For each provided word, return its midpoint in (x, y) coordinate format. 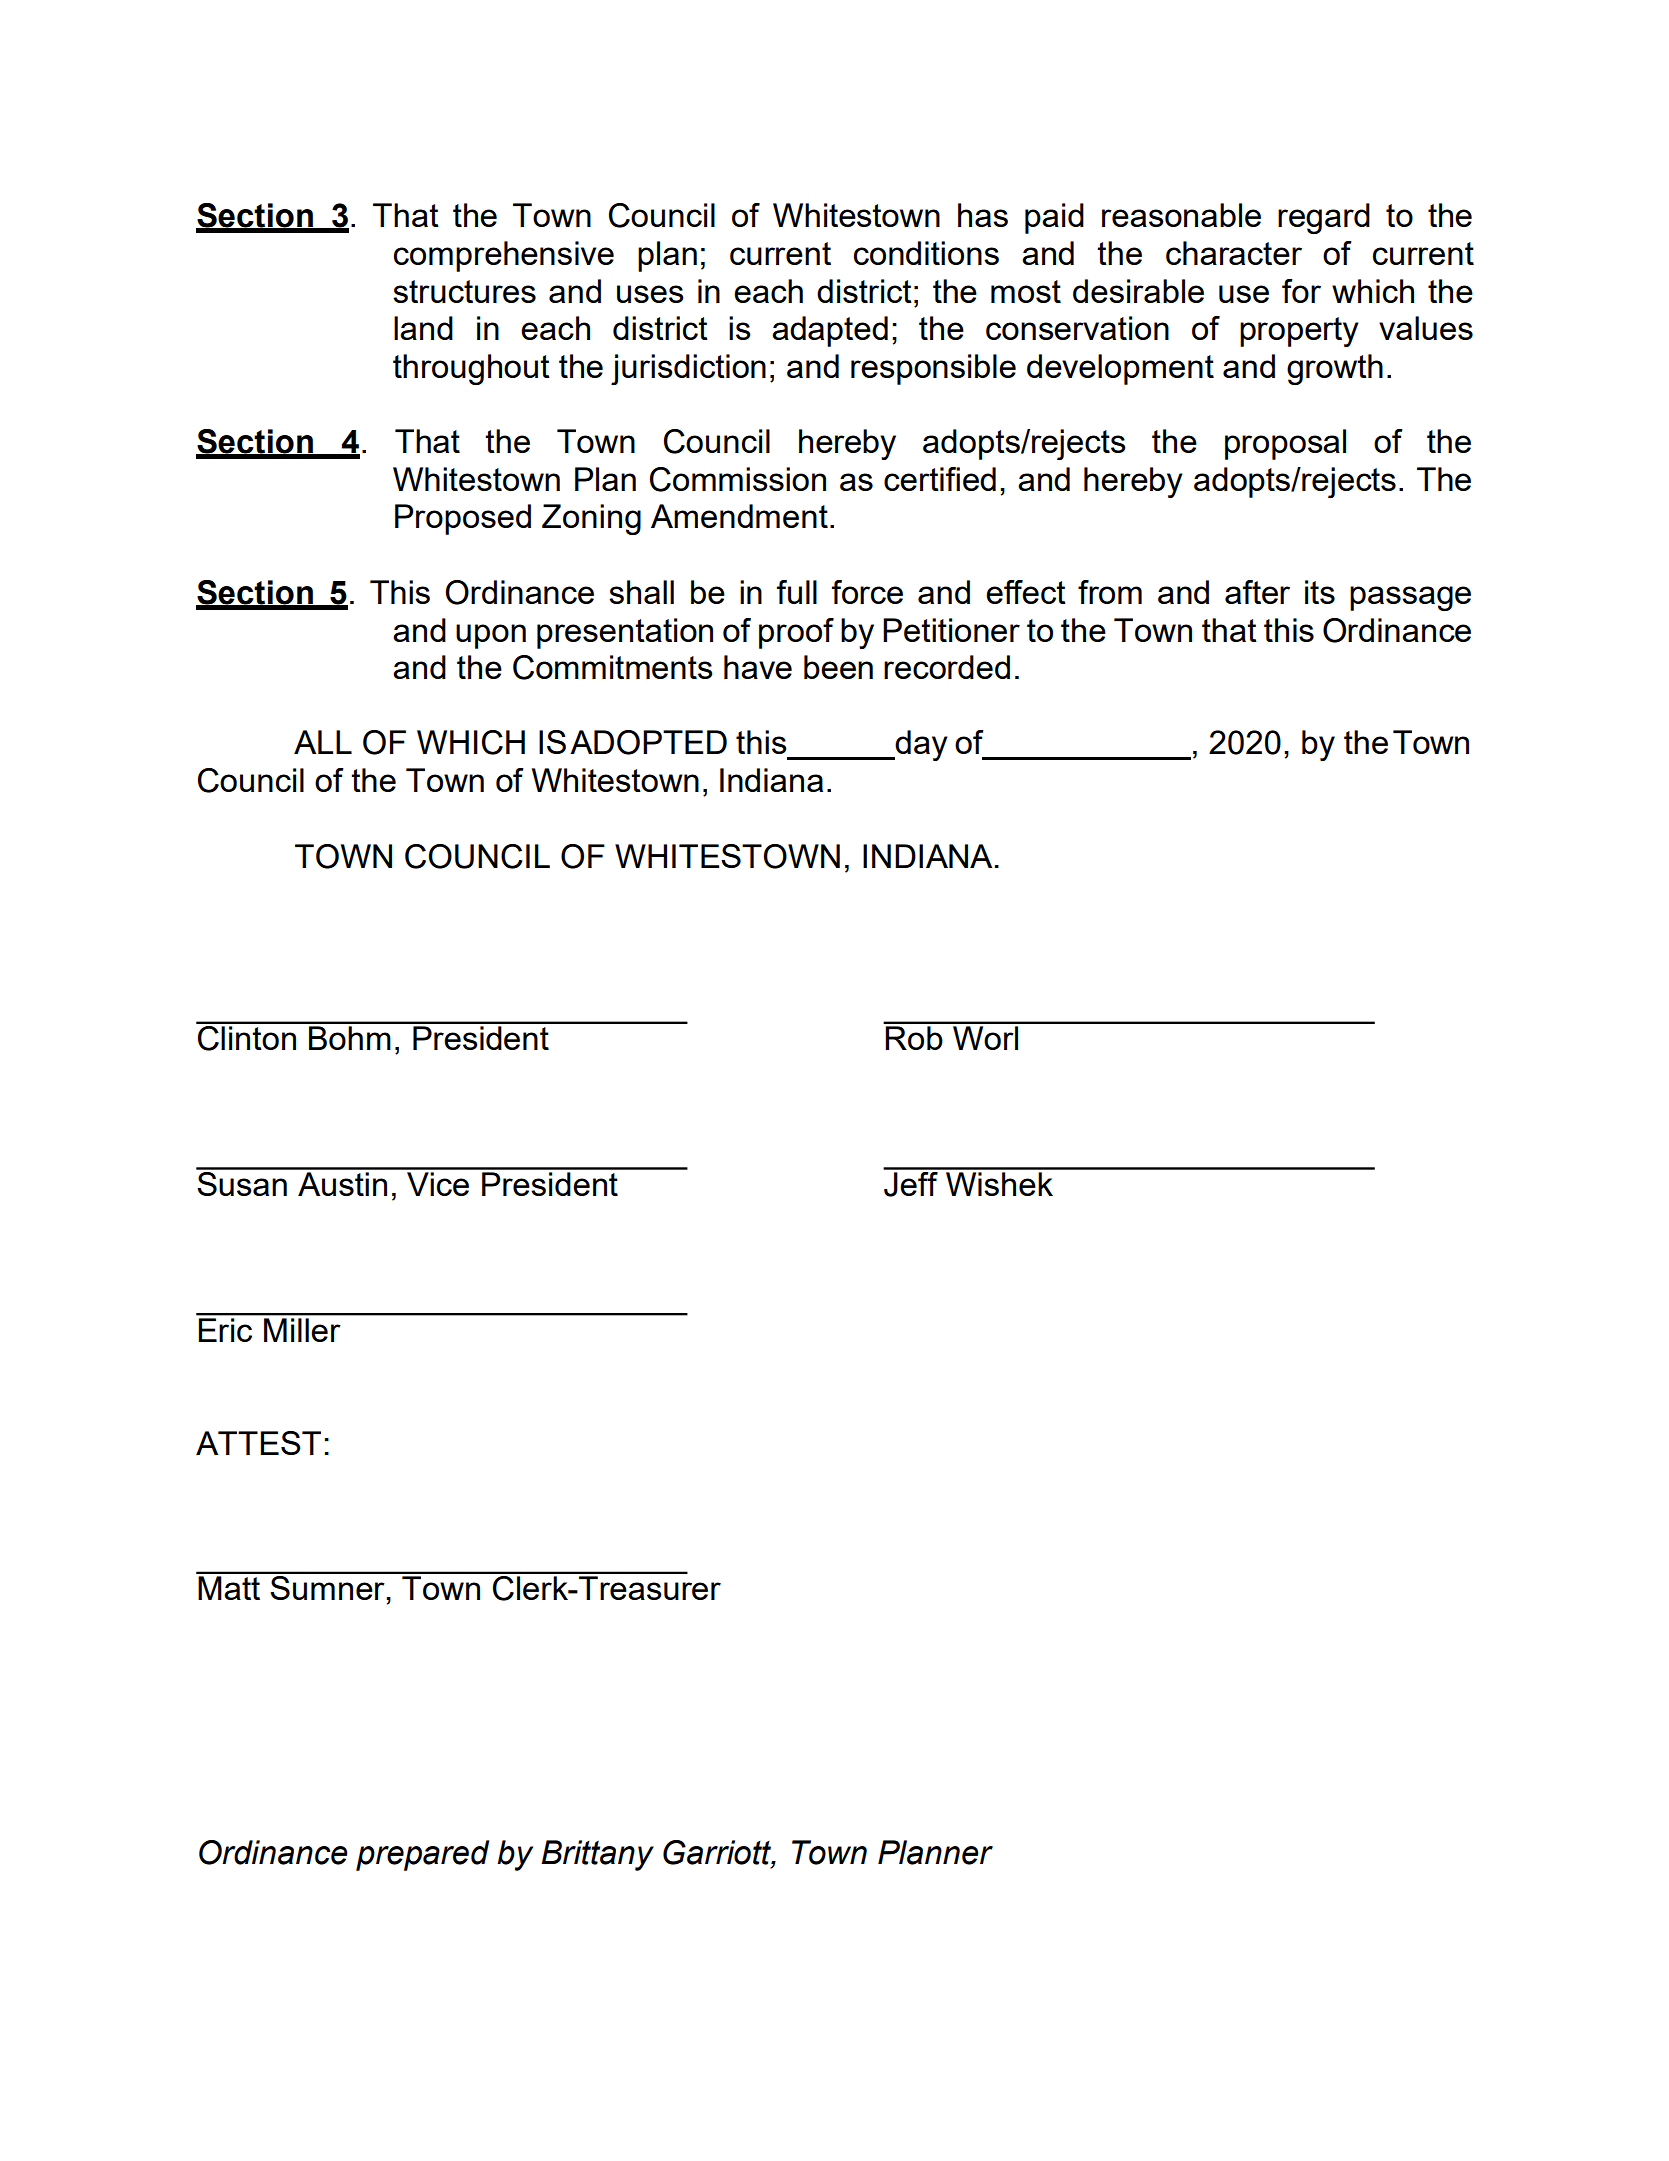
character (1234, 253)
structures (464, 291)
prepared (422, 1855)
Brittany (597, 1855)
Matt (229, 1588)
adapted (830, 331)
